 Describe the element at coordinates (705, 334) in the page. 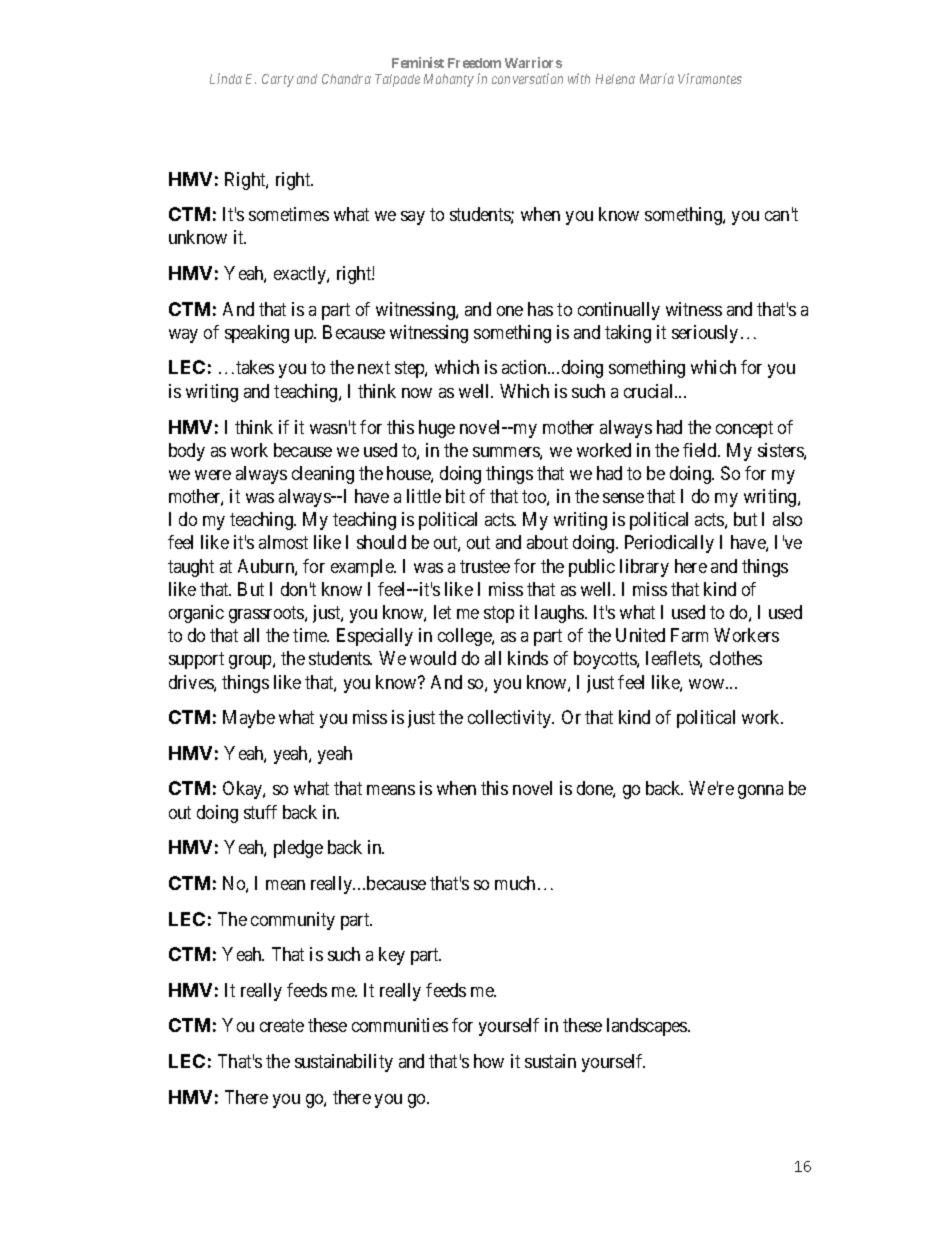

I see `seriously` at that location.
